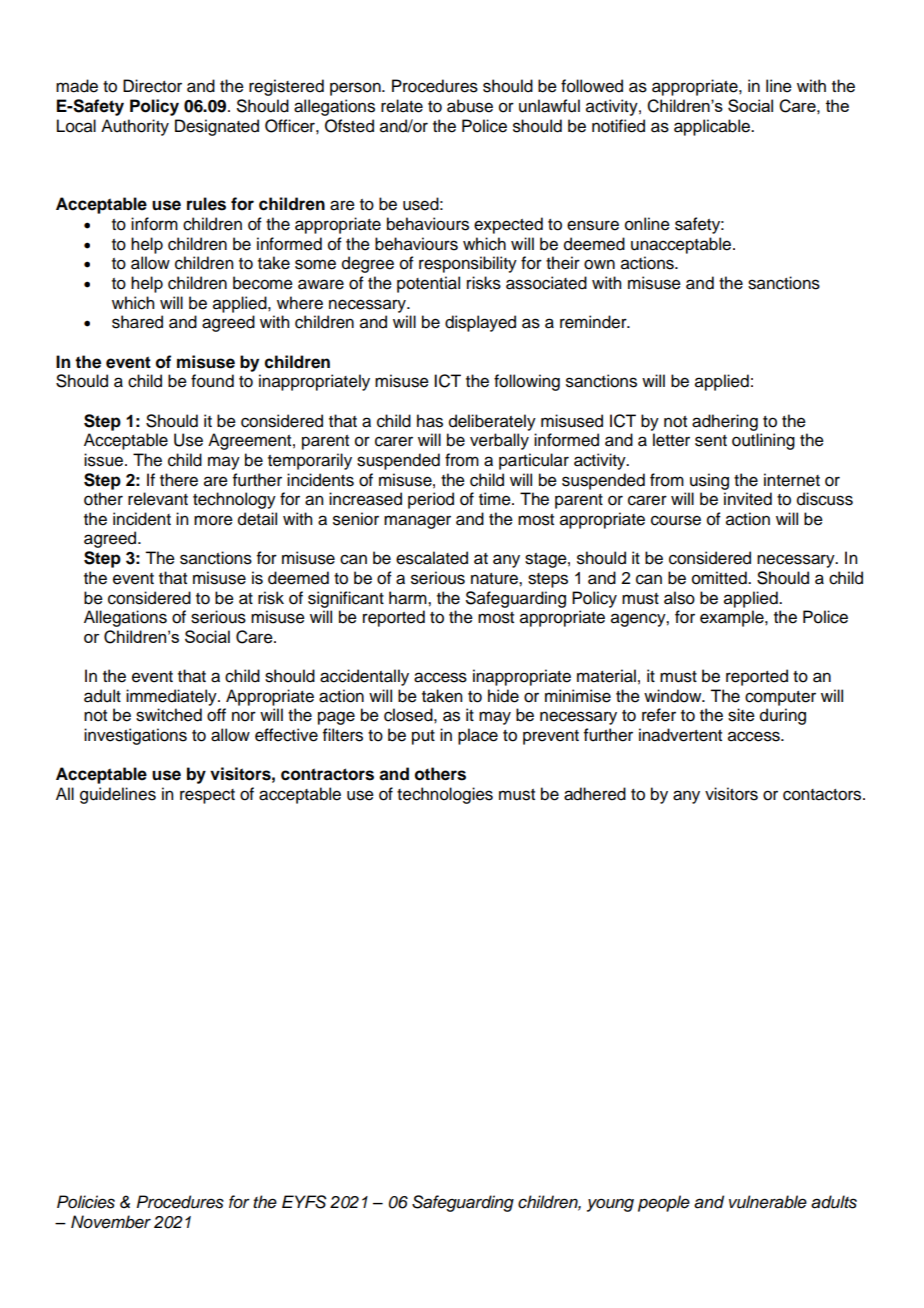 The width and height of the image is (924, 1308). I want to click on respect, so click(207, 796).
